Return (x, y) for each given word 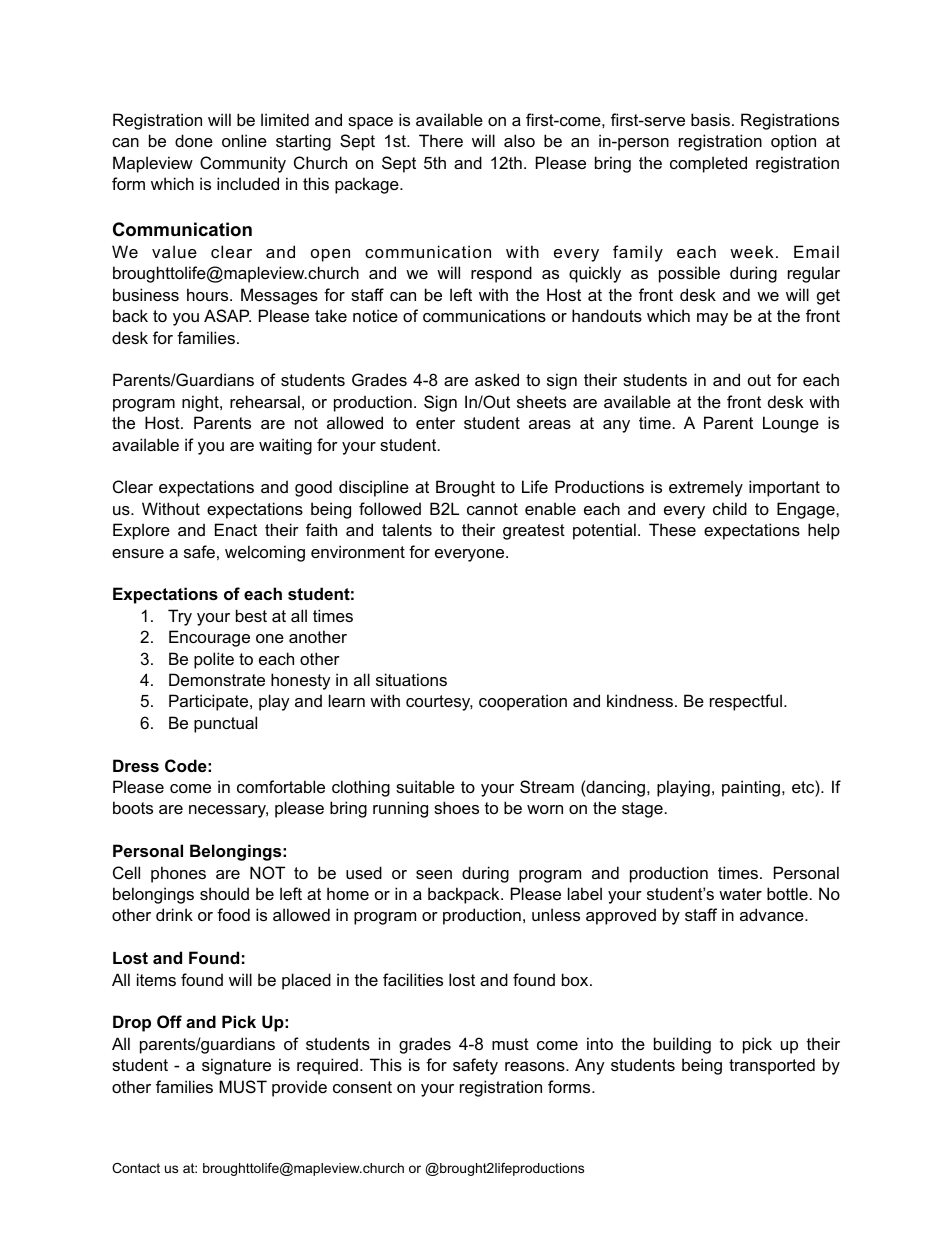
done (194, 140)
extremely (706, 488)
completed (708, 164)
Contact (136, 1168)
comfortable (281, 786)
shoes (456, 807)
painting (751, 788)
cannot (492, 509)
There (441, 140)
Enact (236, 529)
